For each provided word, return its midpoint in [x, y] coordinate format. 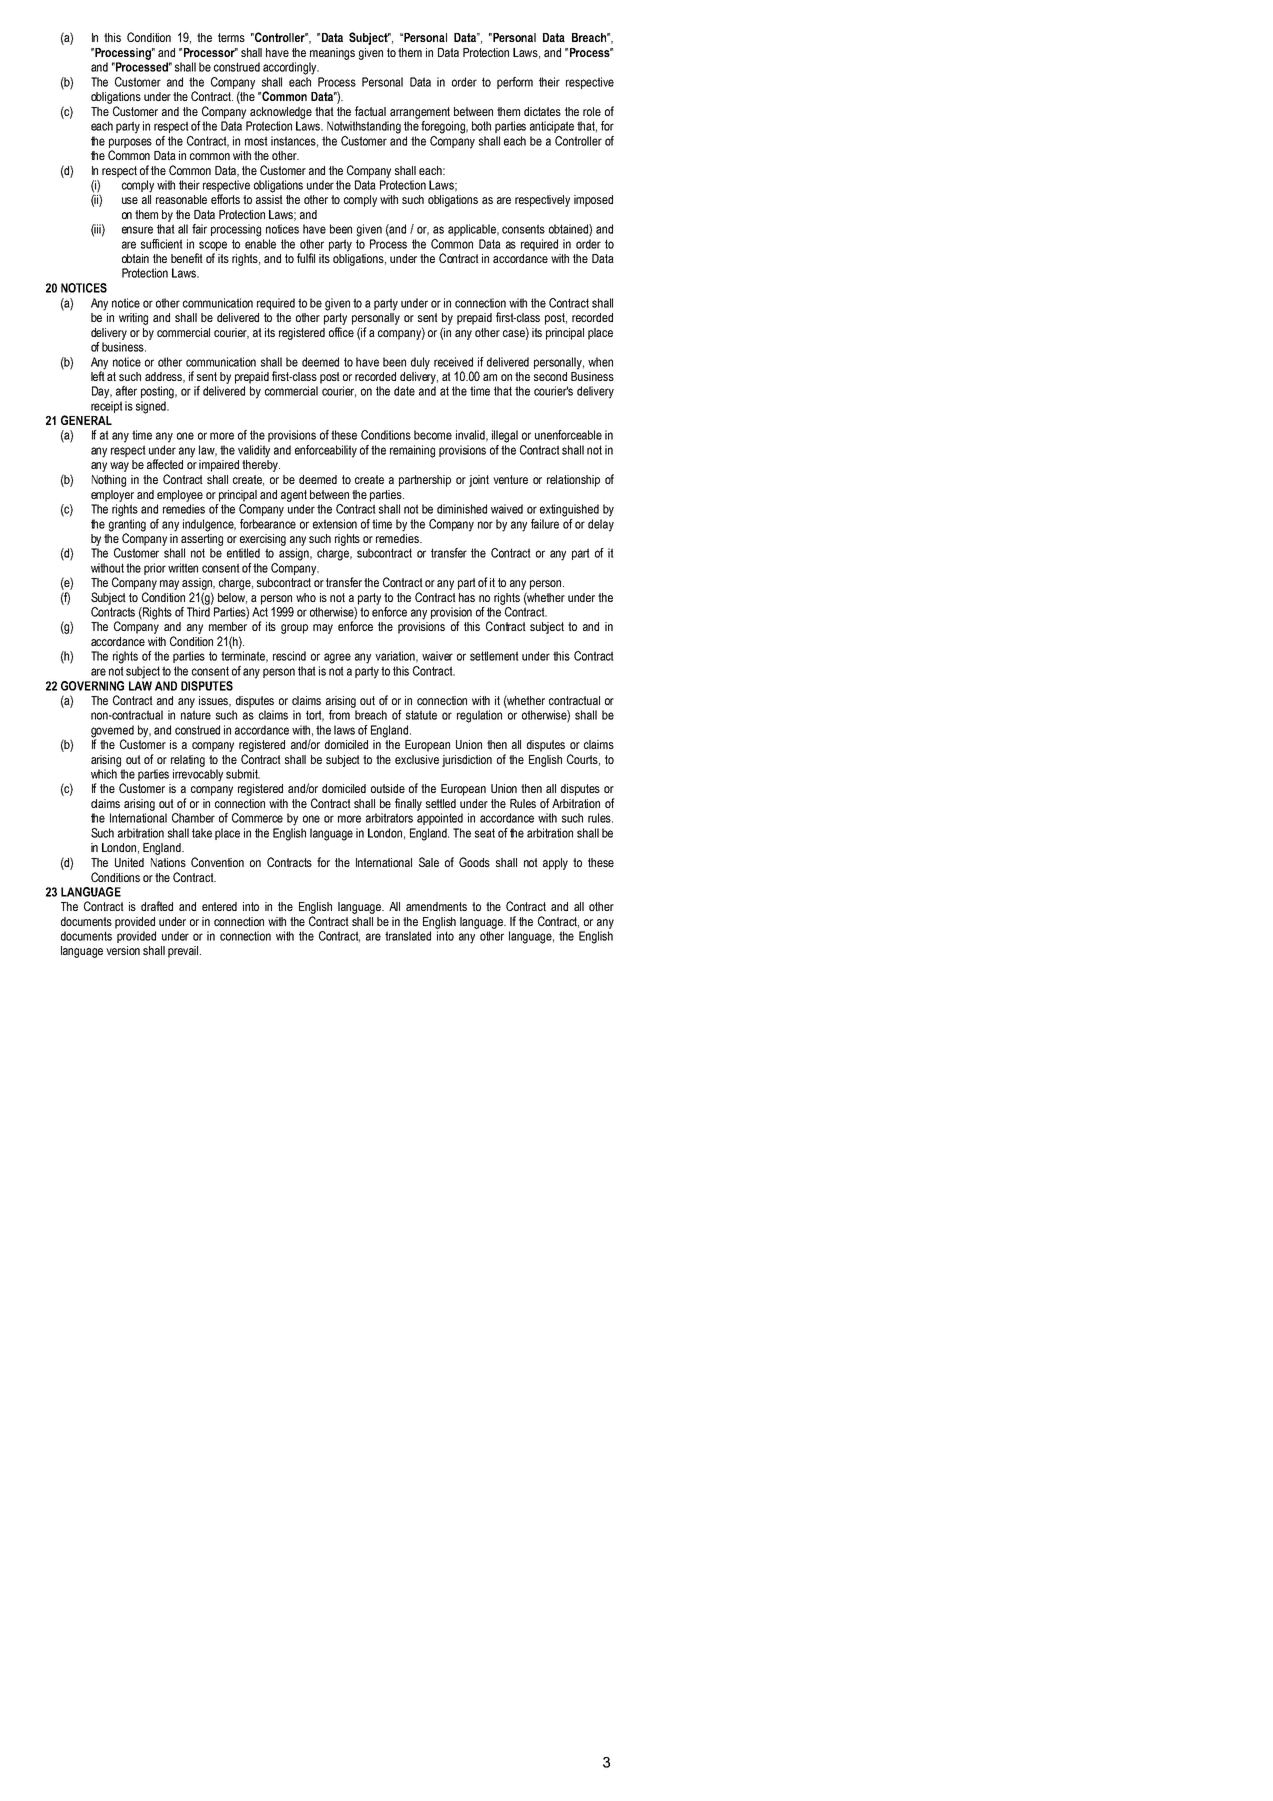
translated [408, 936]
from [339, 715]
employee [180, 496]
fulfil [306, 258]
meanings [332, 54]
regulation [479, 716]
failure [545, 524]
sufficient [162, 244]
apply [555, 864]
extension [335, 524]
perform [515, 83]
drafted [157, 906]
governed [112, 732]
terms [231, 37]
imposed [593, 201]
